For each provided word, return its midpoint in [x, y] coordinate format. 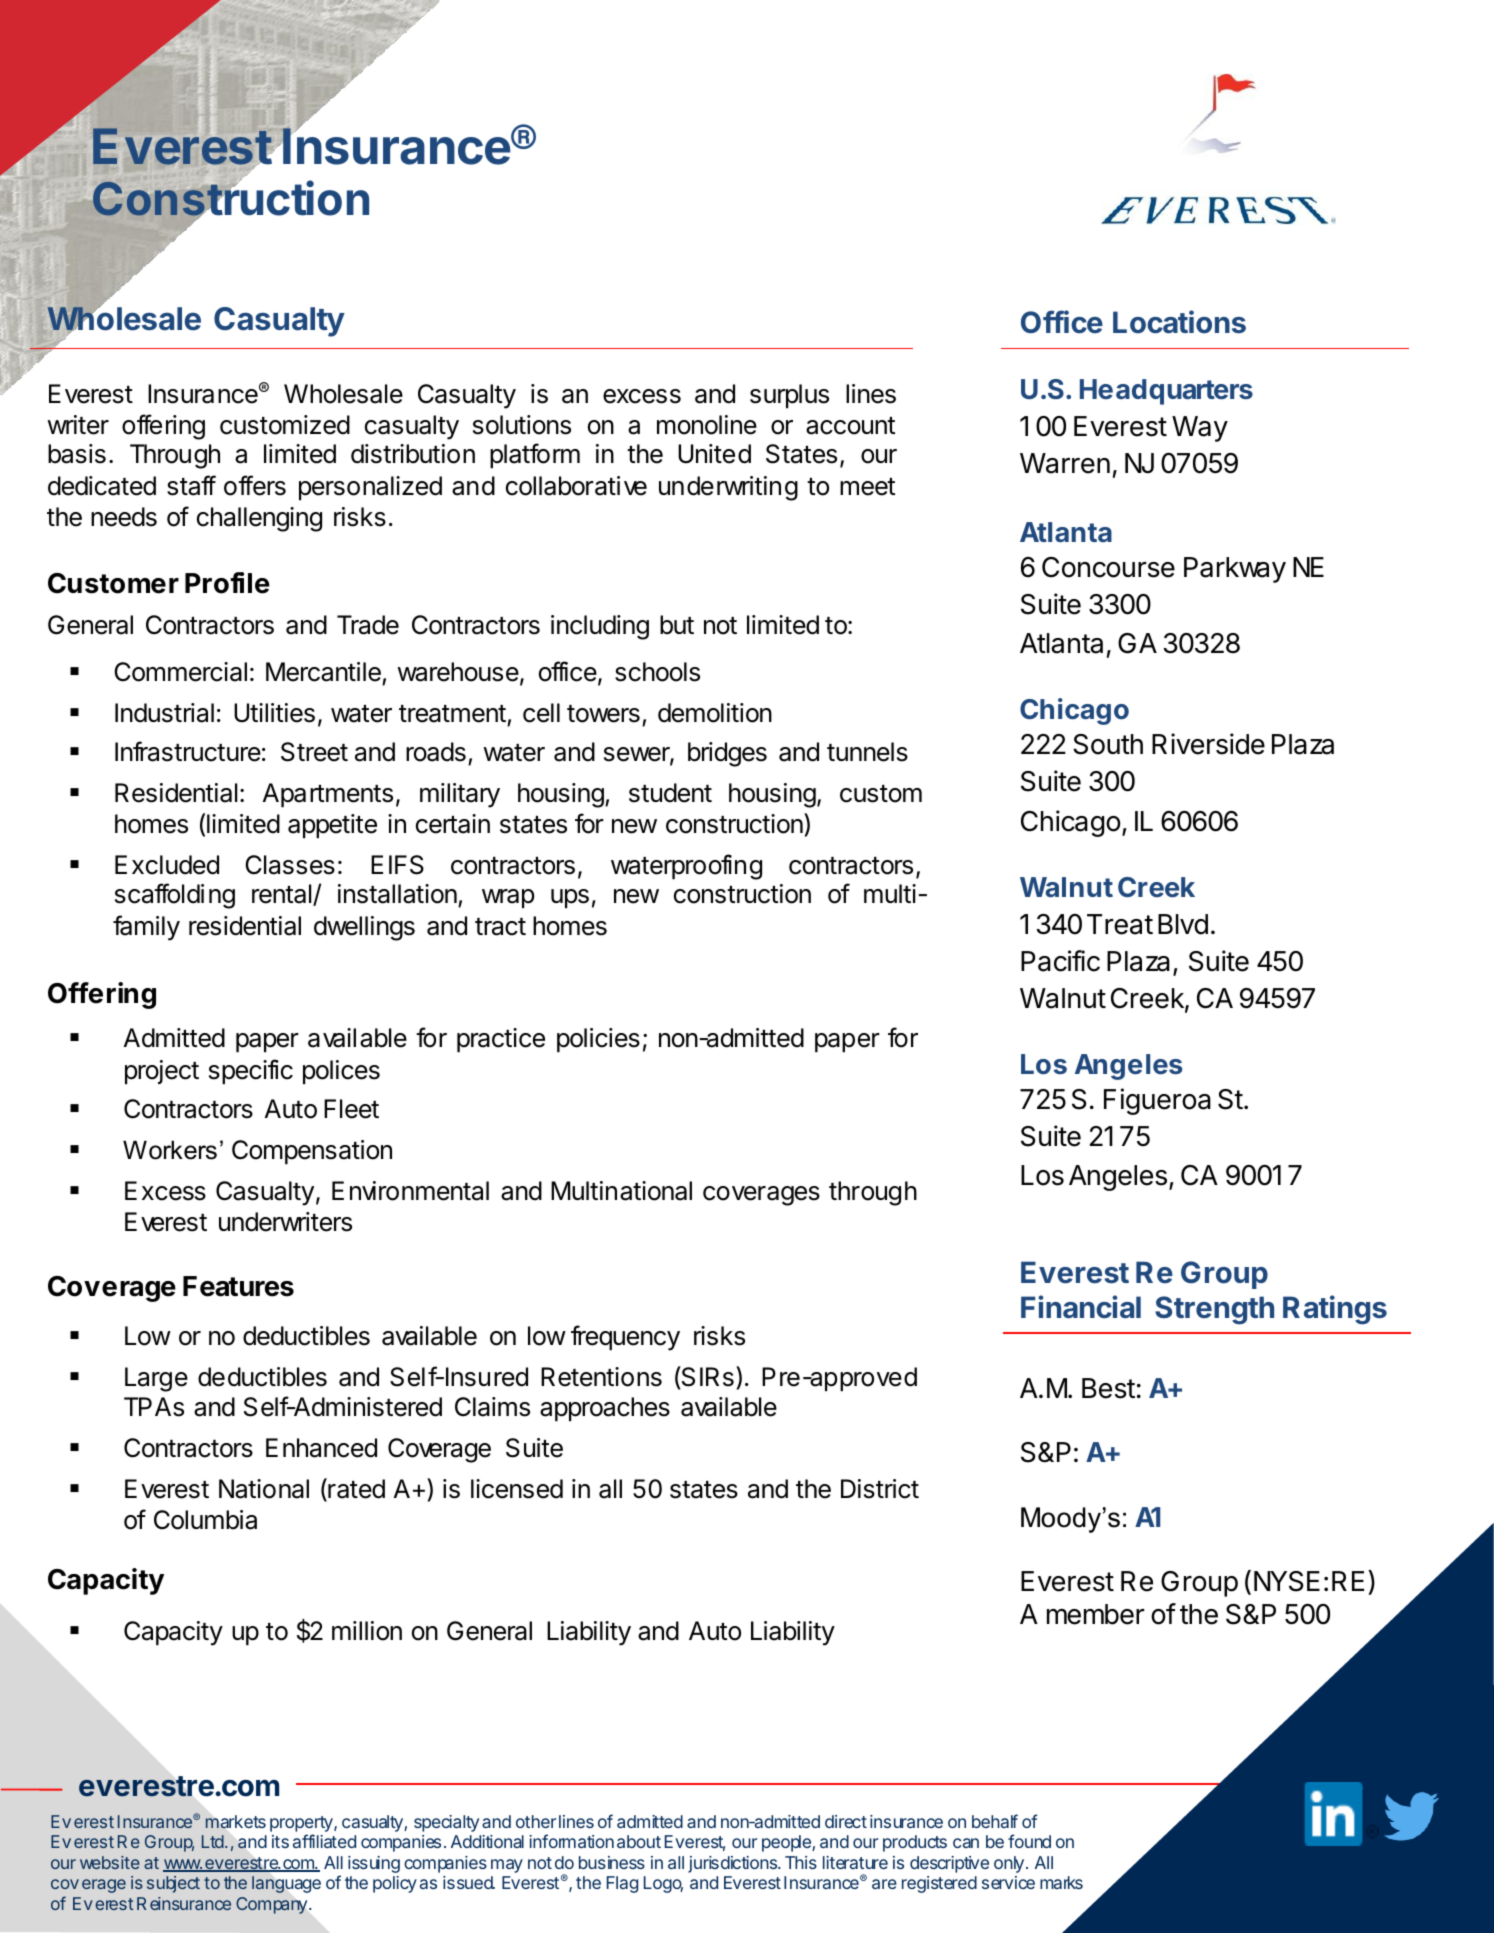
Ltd [213, 1841]
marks [1061, 1882]
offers [255, 485]
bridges [727, 754]
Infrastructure [188, 751]
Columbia [205, 1520]
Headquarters [1166, 392]
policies [598, 1040]
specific [251, 1071]
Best [1108, 1388]
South [1108, 744]
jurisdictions [734, 1864]
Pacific [1060, 961]
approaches [605, 1409]
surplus [789, 396]
